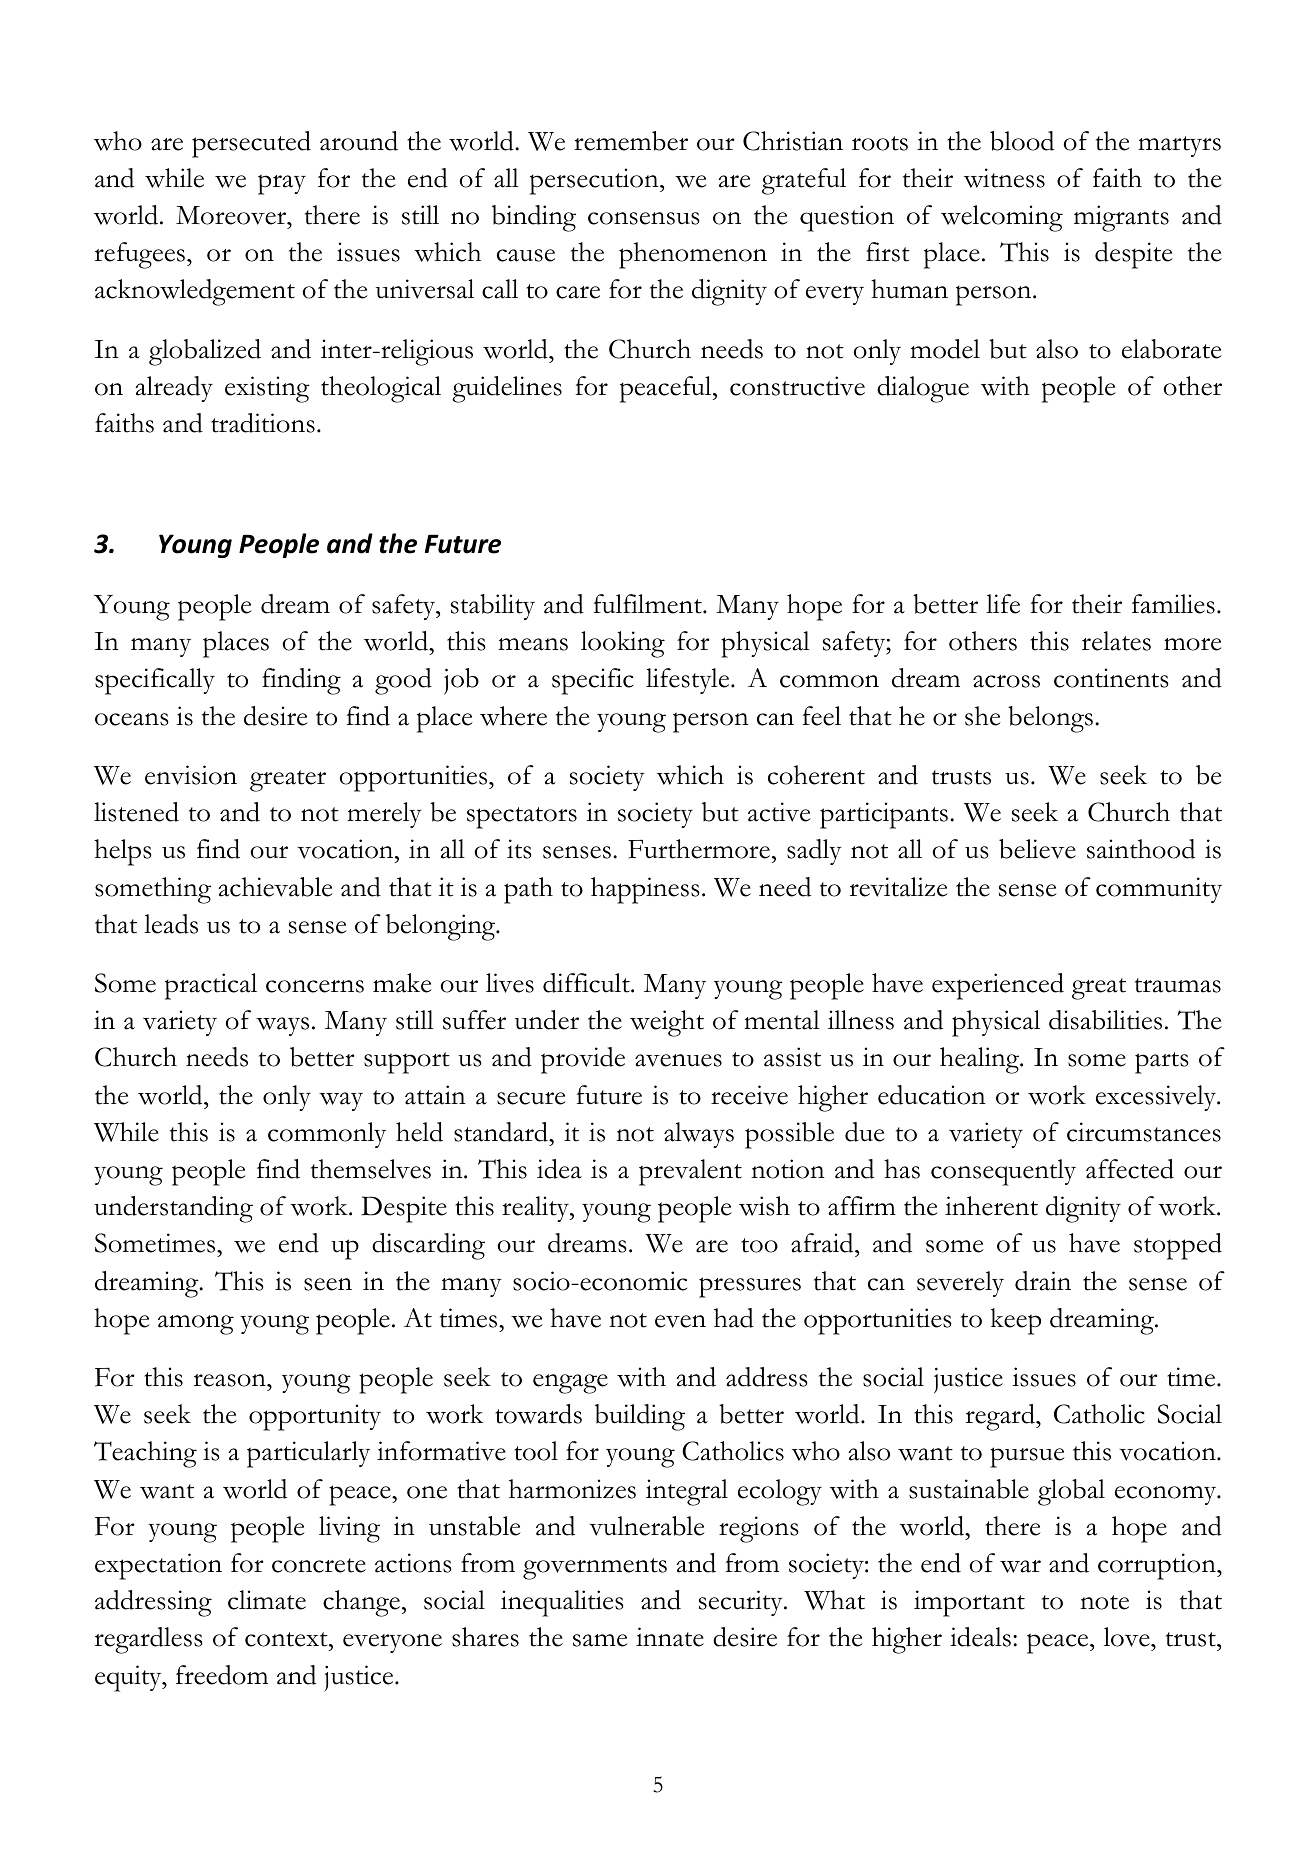 Image resolution: width=1316 pixels, height=1862 pixels. I want to click on looking, so click(623, 644).
